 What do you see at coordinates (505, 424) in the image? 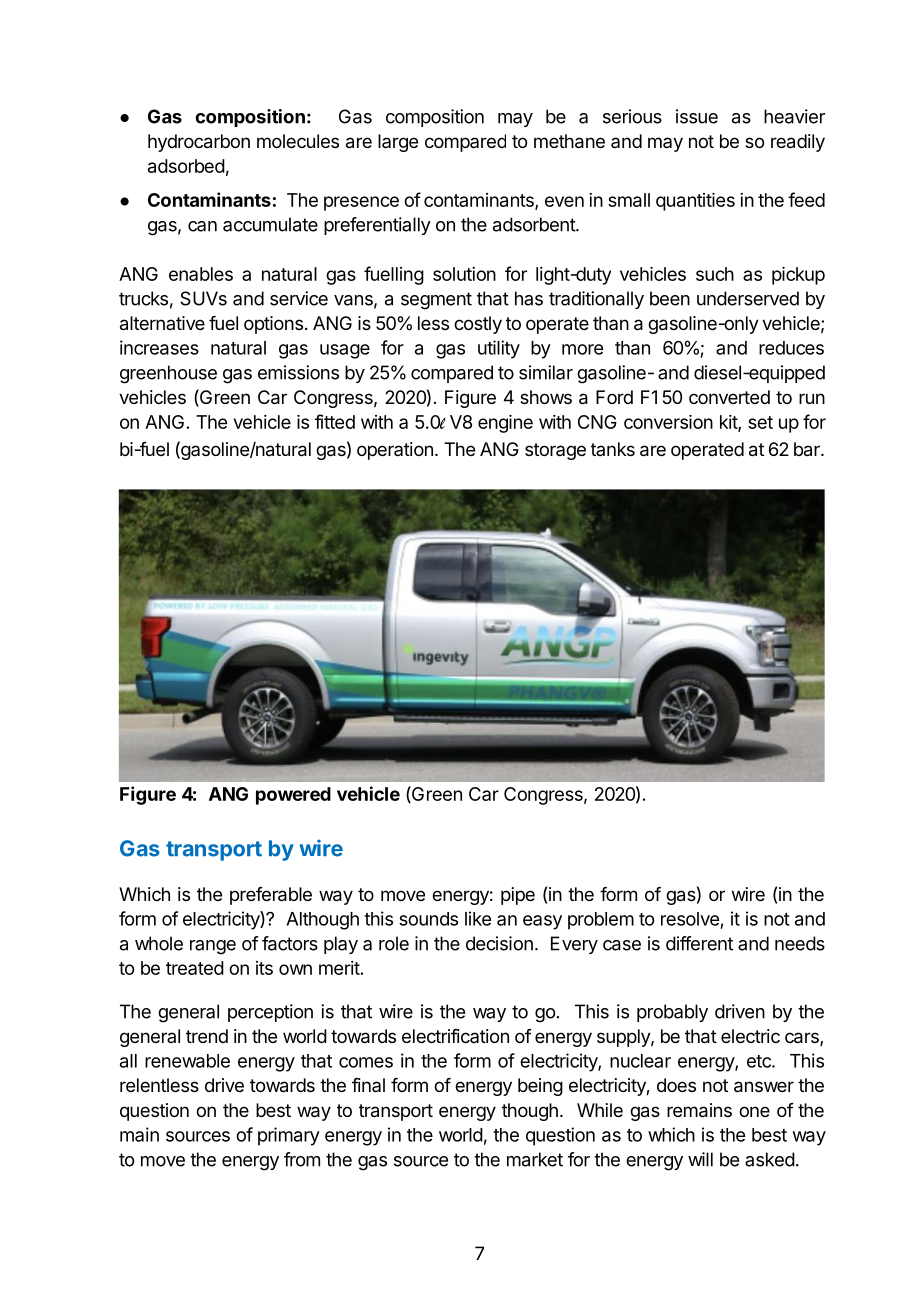
I see `engine` at bounding box center [505, 424].
